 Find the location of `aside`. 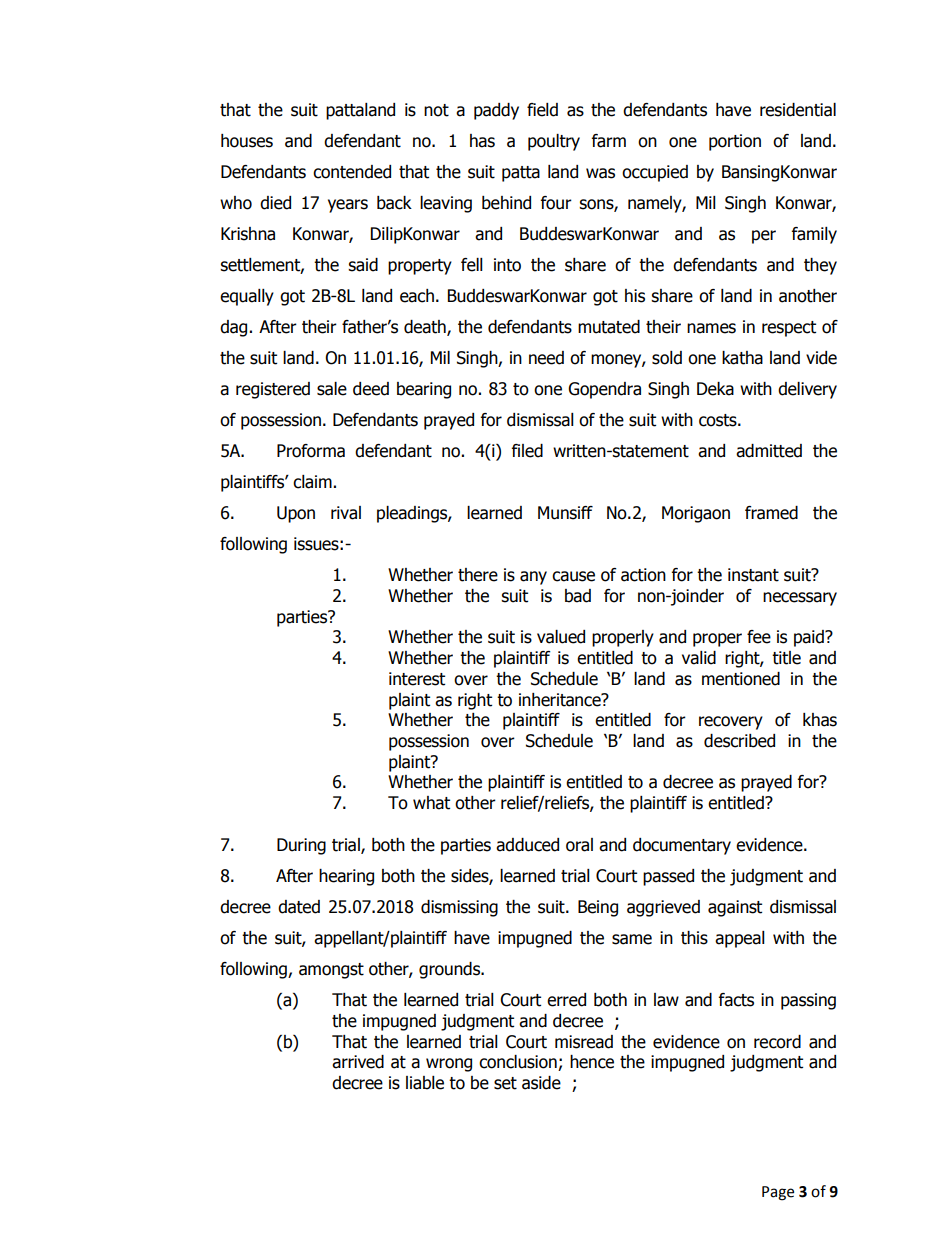

aside is located at coordinates (541, 1083).
